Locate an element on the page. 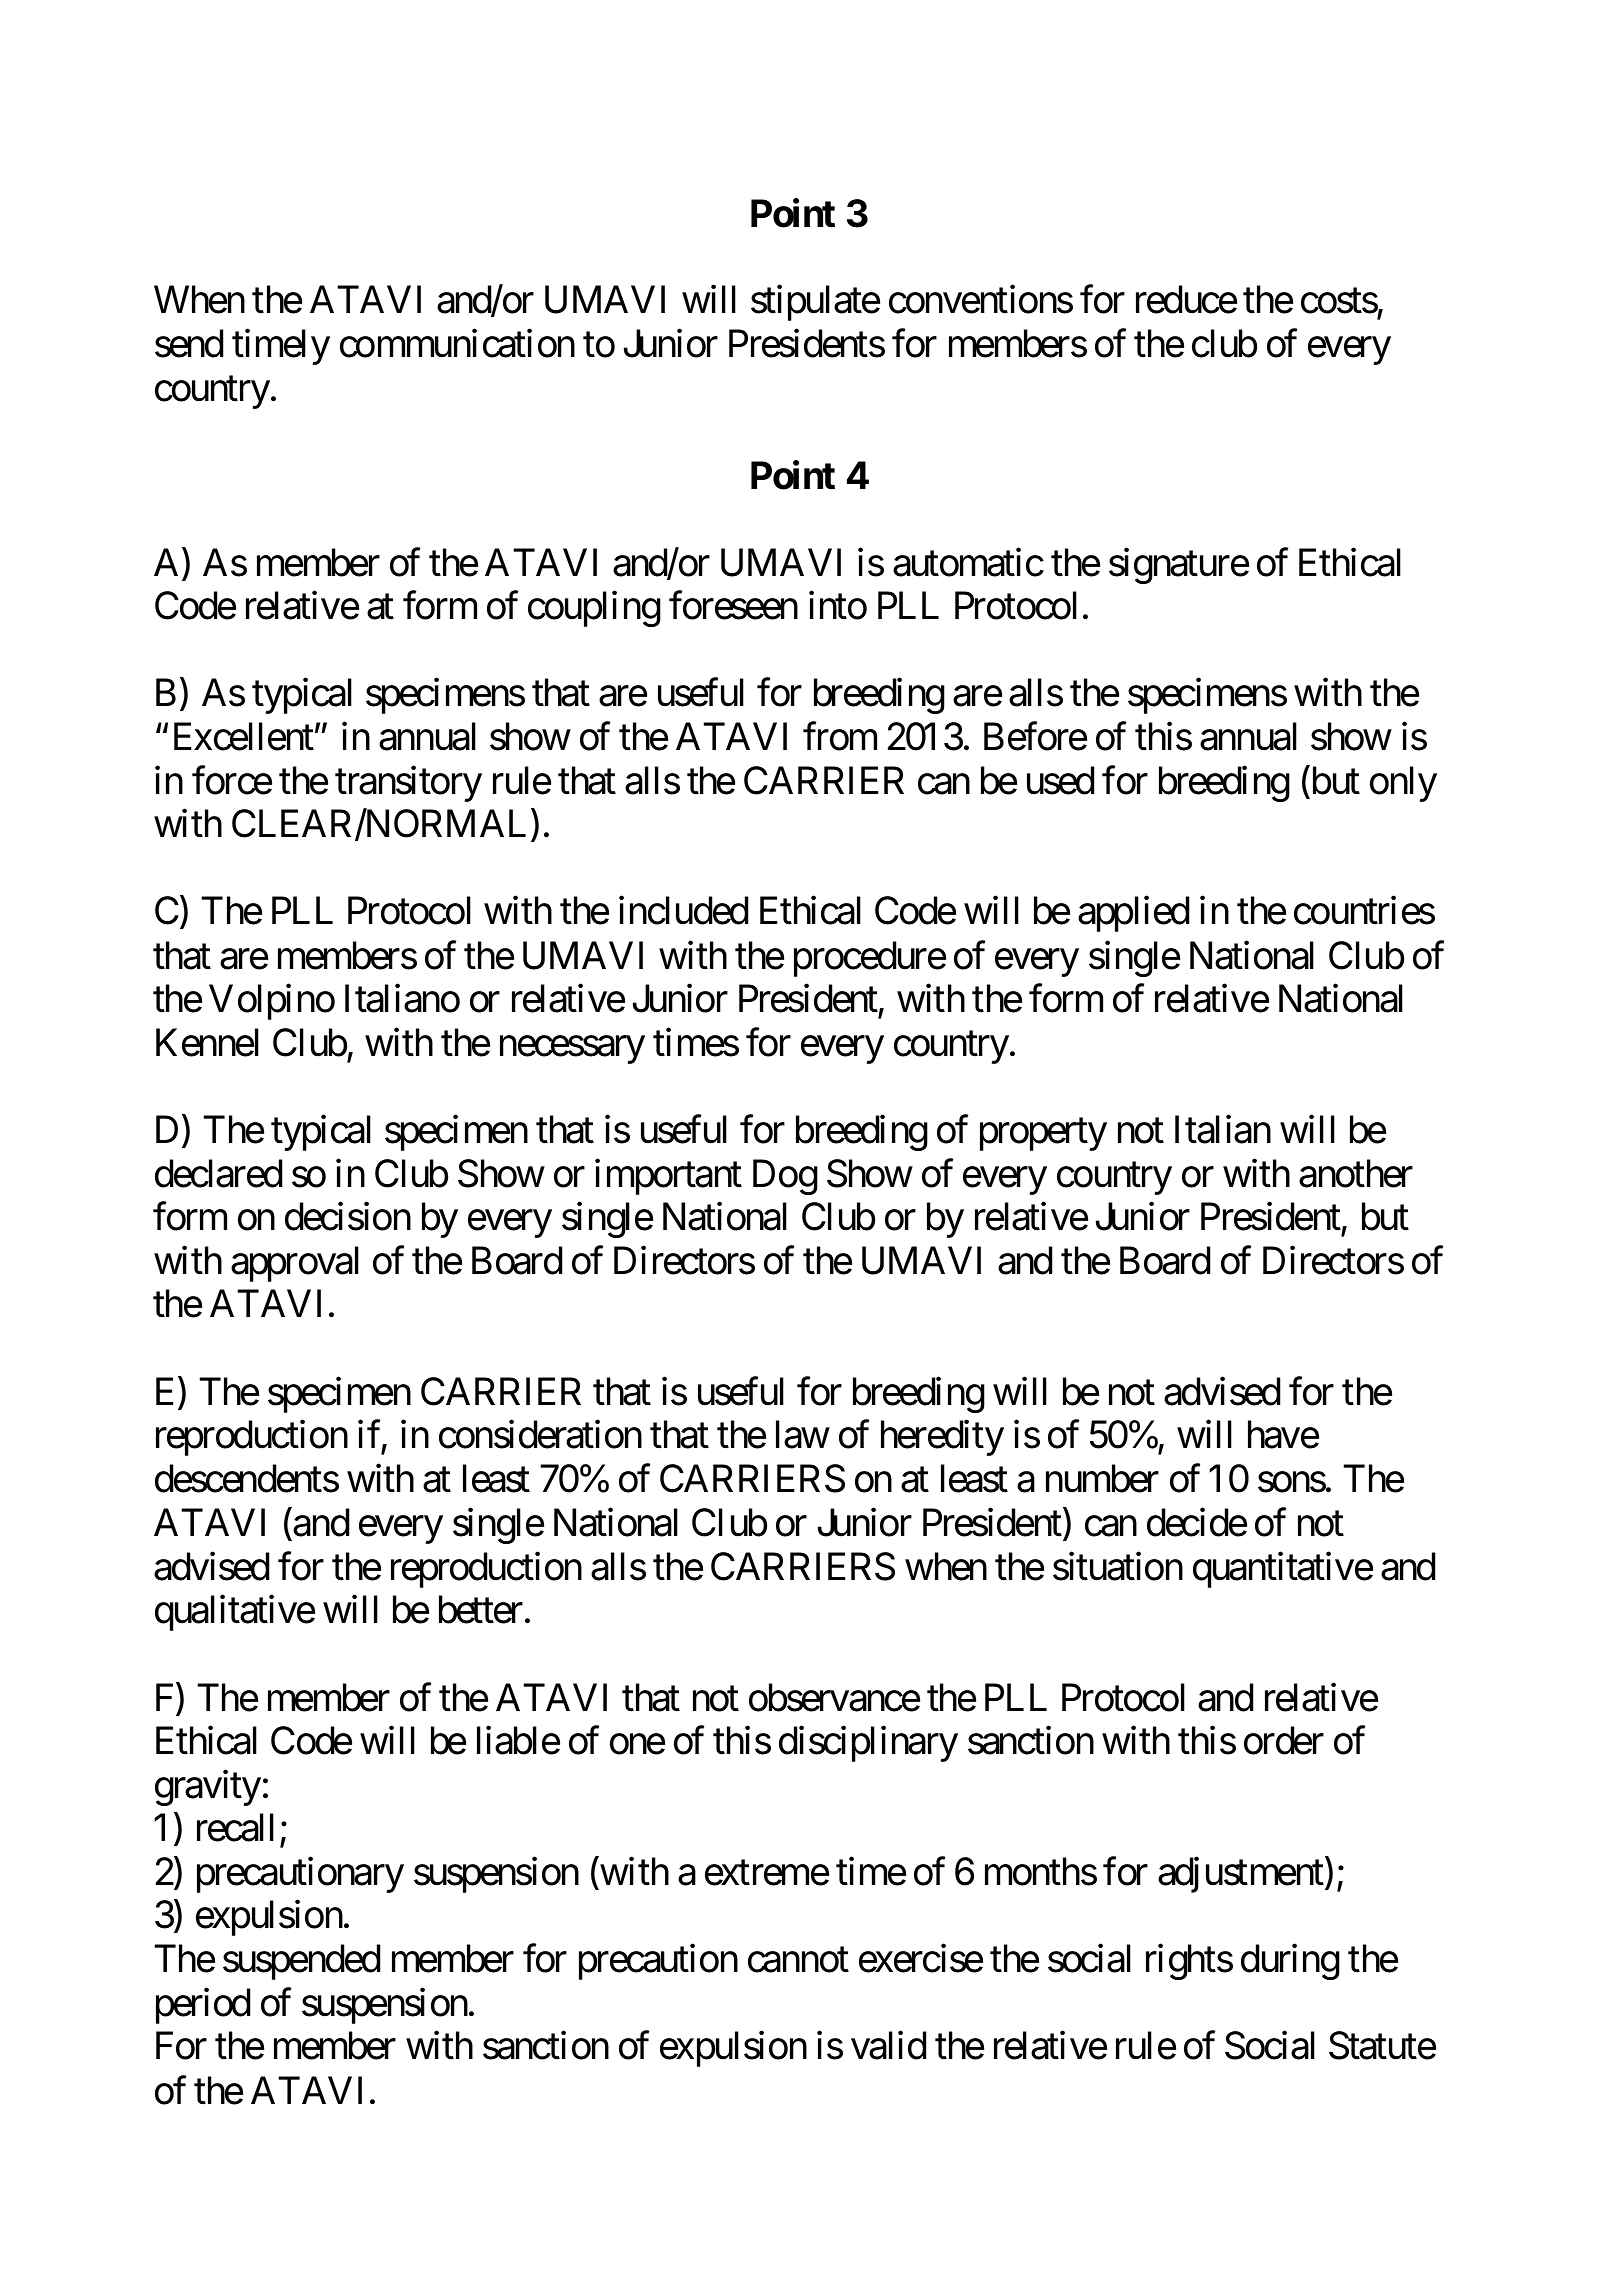 The image size is (1613, 2283). only is located at coordinates (1403, 784).
